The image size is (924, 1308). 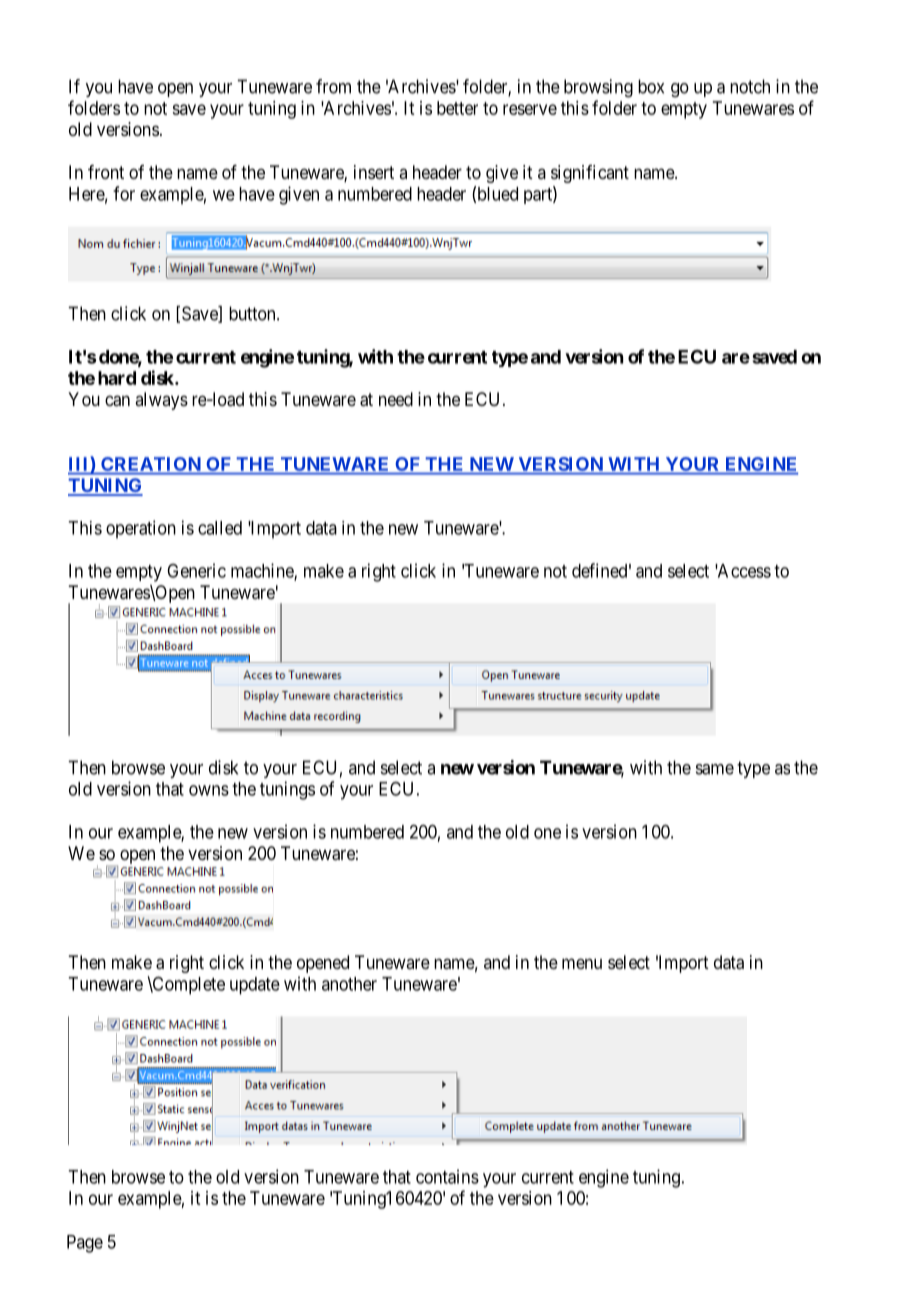 What do you see at coordinates (161, 401) in the screenshot?
I see `always` at bounding box center [161, 401].
